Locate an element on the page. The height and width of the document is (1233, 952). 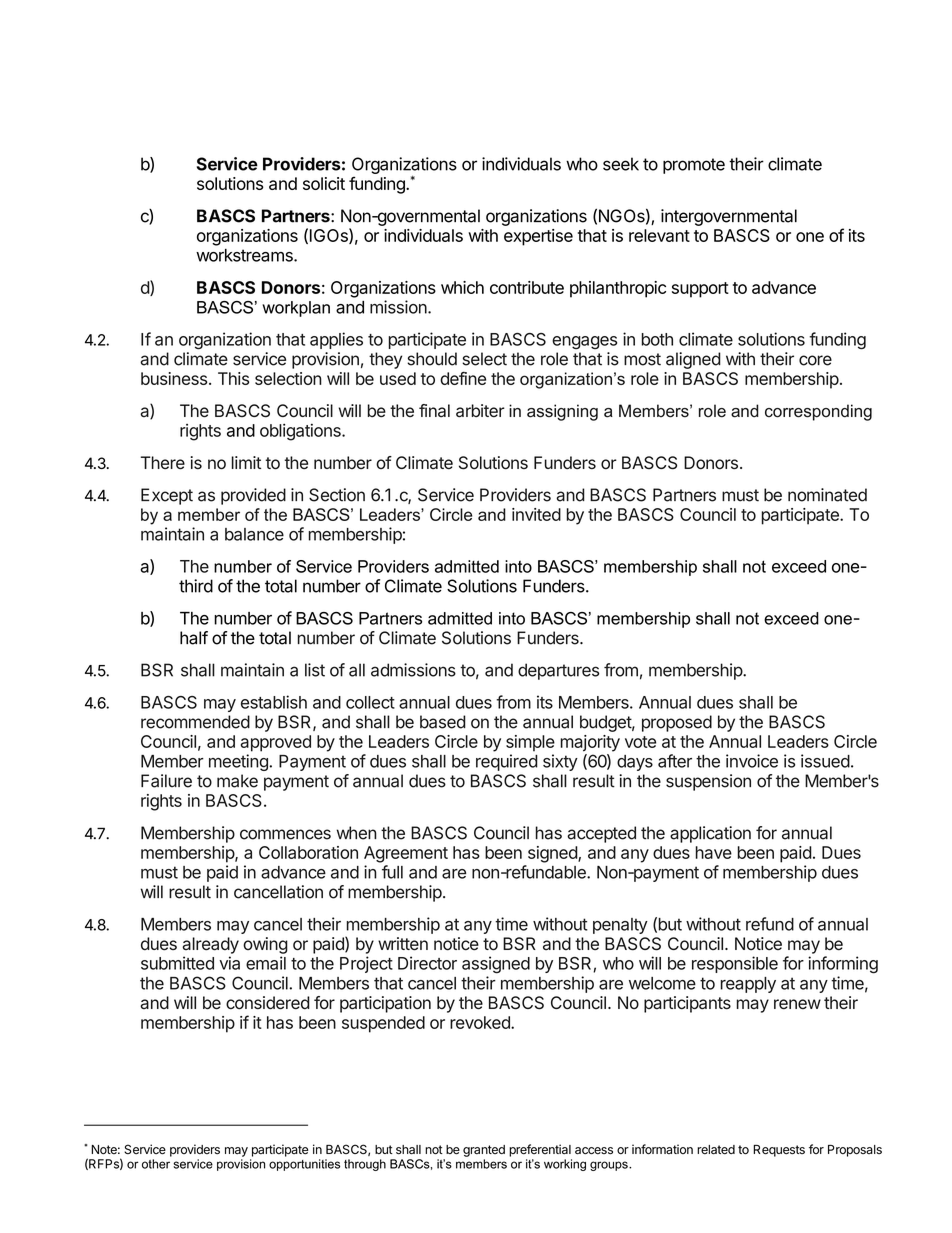
promote is located at coordinates (694, 166).
